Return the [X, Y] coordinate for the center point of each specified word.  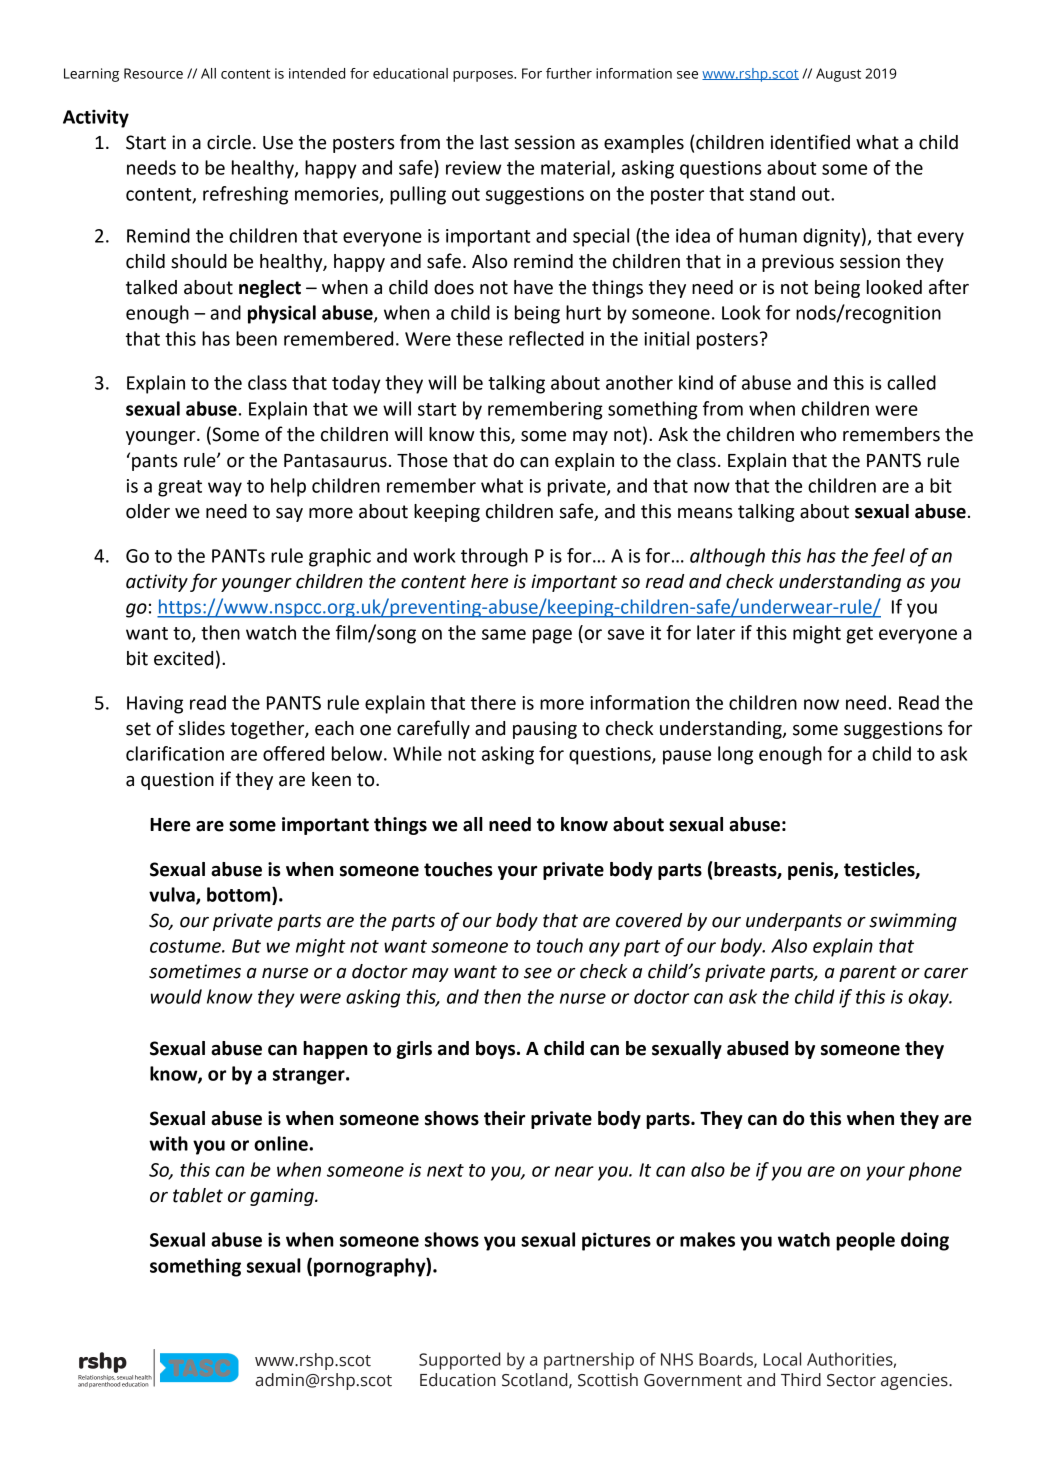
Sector [851, 1380]
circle [229, 142]
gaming [283, 1197]
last [494, 142]
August [838, 75]
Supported [459, 1361]
